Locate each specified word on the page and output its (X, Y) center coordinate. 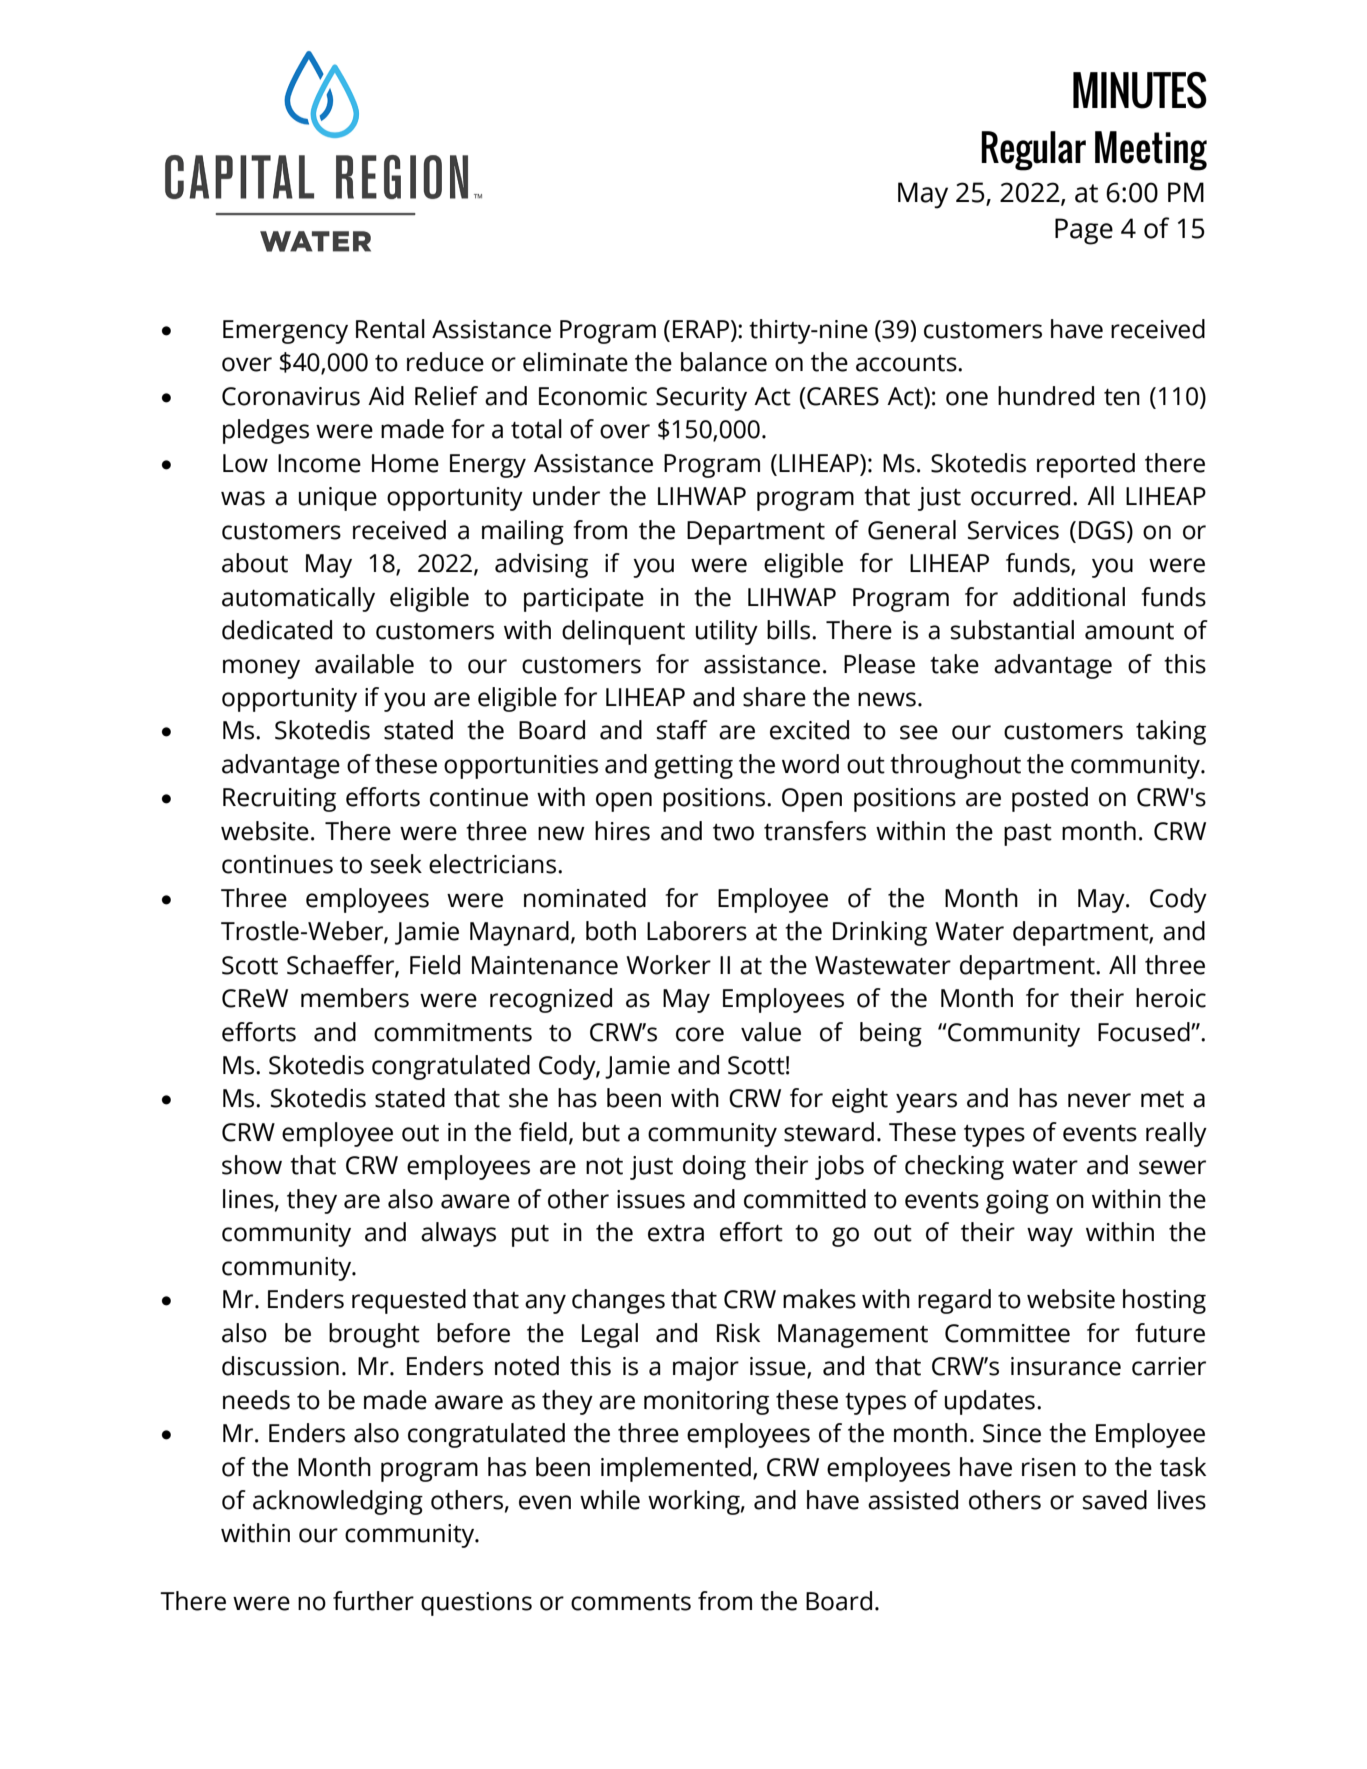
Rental (390, 329)
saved (1115, 1500)
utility (727, 632)
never (1099, 1100)
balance (724, 362)
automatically (298, 599)
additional (1069, 597)
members (355, 998)
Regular (1033, 151)
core (700, 1034)
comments (631, 1602)
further (373, 1601)
